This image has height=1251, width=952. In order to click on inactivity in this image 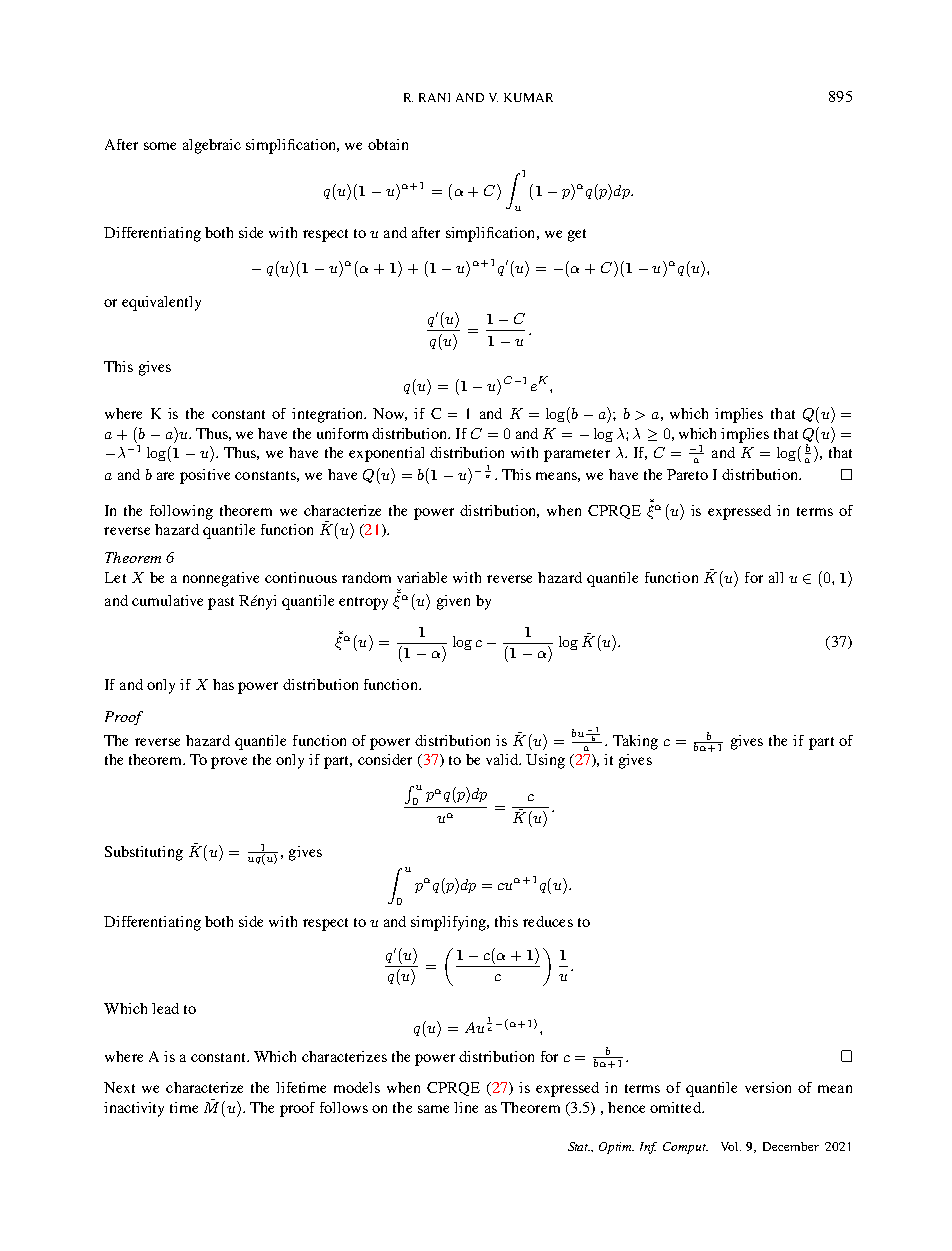, I will do `click(134, 1109)`.
